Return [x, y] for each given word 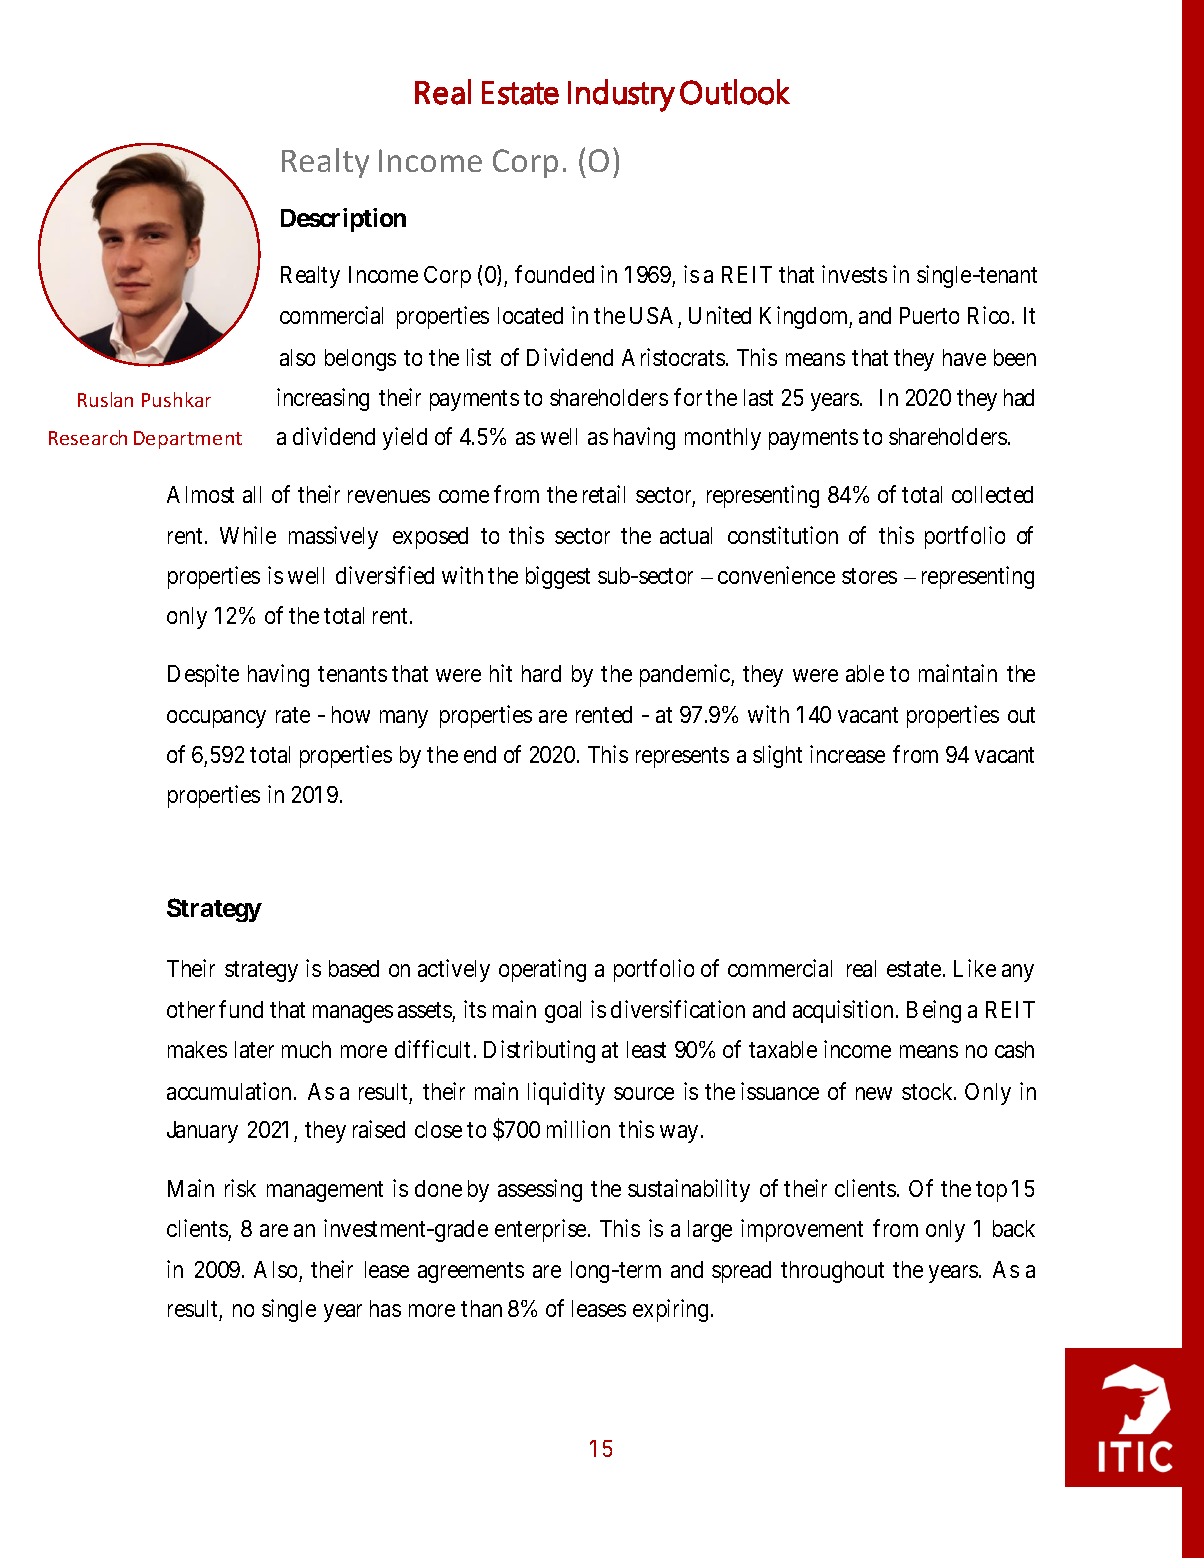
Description [343, 220]
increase [847, 754]
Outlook [735, 92]
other [191, 1009]
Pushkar [176, 399]
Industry [621, 95]
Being [934, 1011]
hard [541, 673]
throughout [832, 1272]
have [964, 357]
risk [240, 1188]
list [479, 357]
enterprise [540, 1230]
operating [542, 970]
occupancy [216, 719]
